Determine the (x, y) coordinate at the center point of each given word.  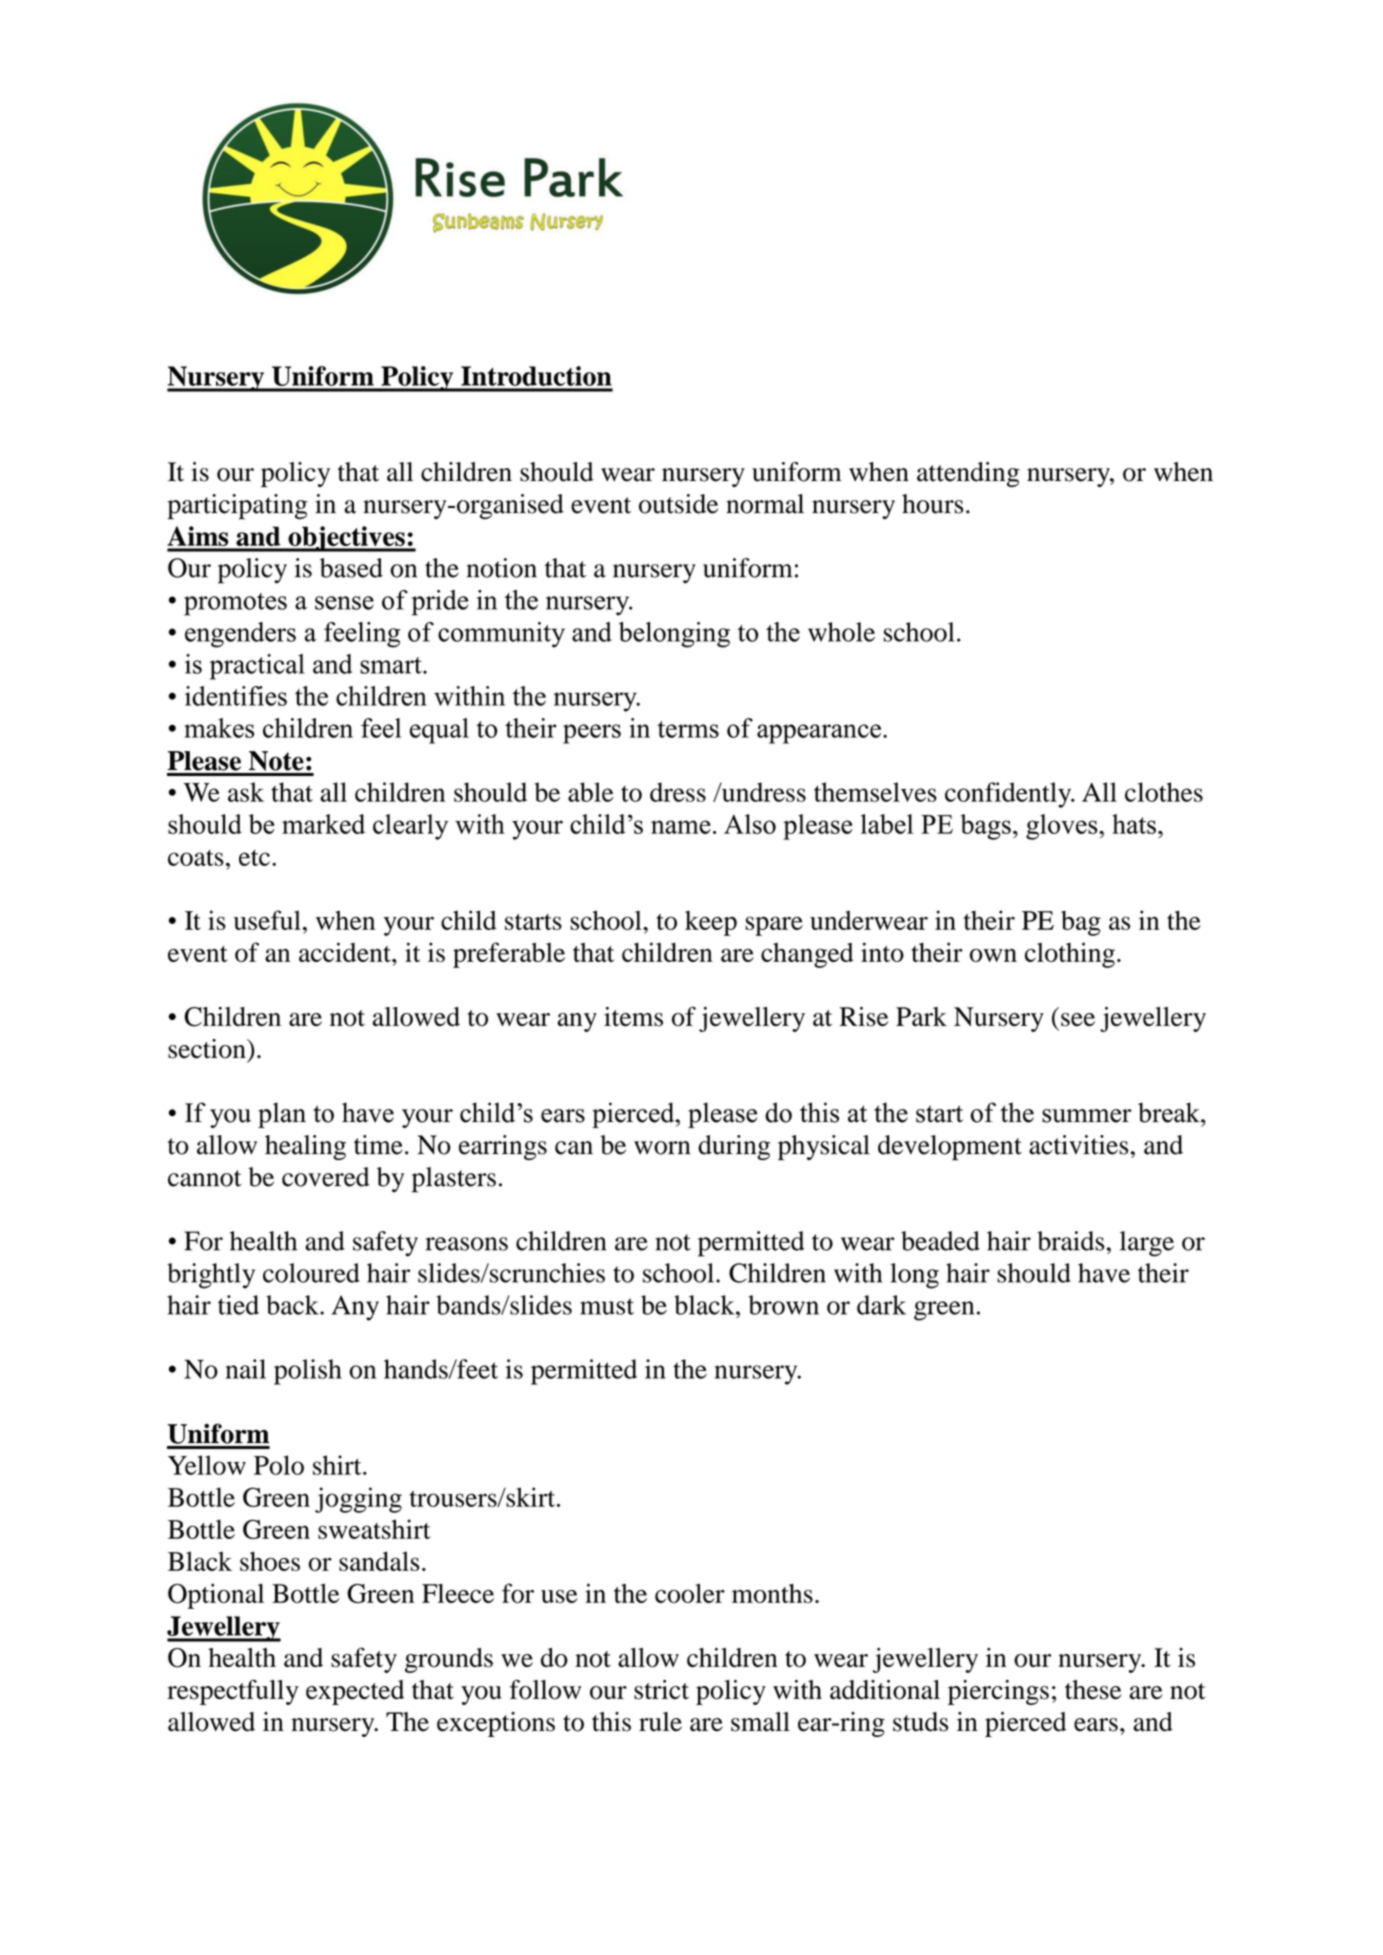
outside (678, 504)
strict (661, 1690)
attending (968, 474)
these (1093, 1690)
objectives (346, 539)
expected (355, 1692)
